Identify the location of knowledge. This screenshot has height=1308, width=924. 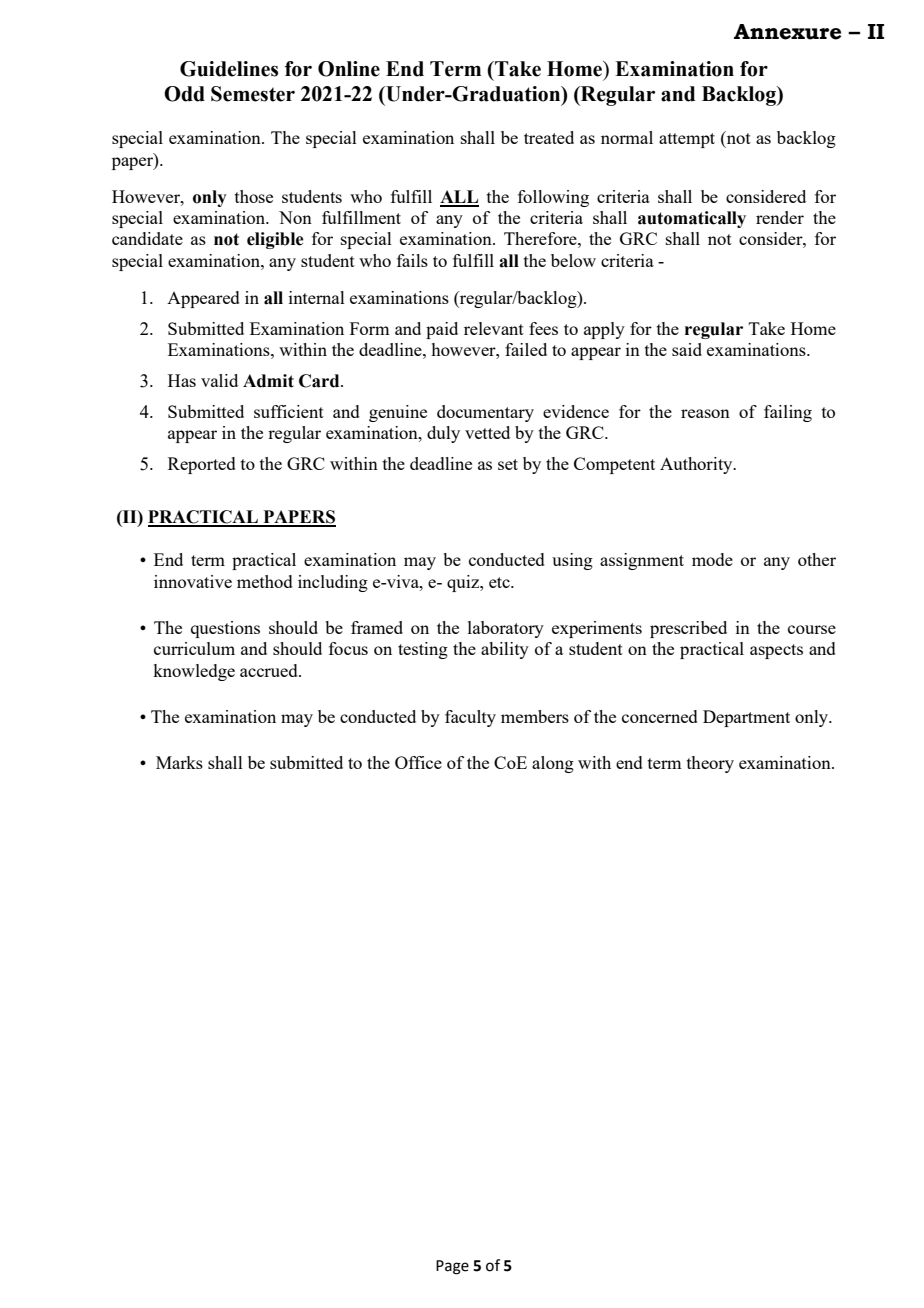
(194, 672).
